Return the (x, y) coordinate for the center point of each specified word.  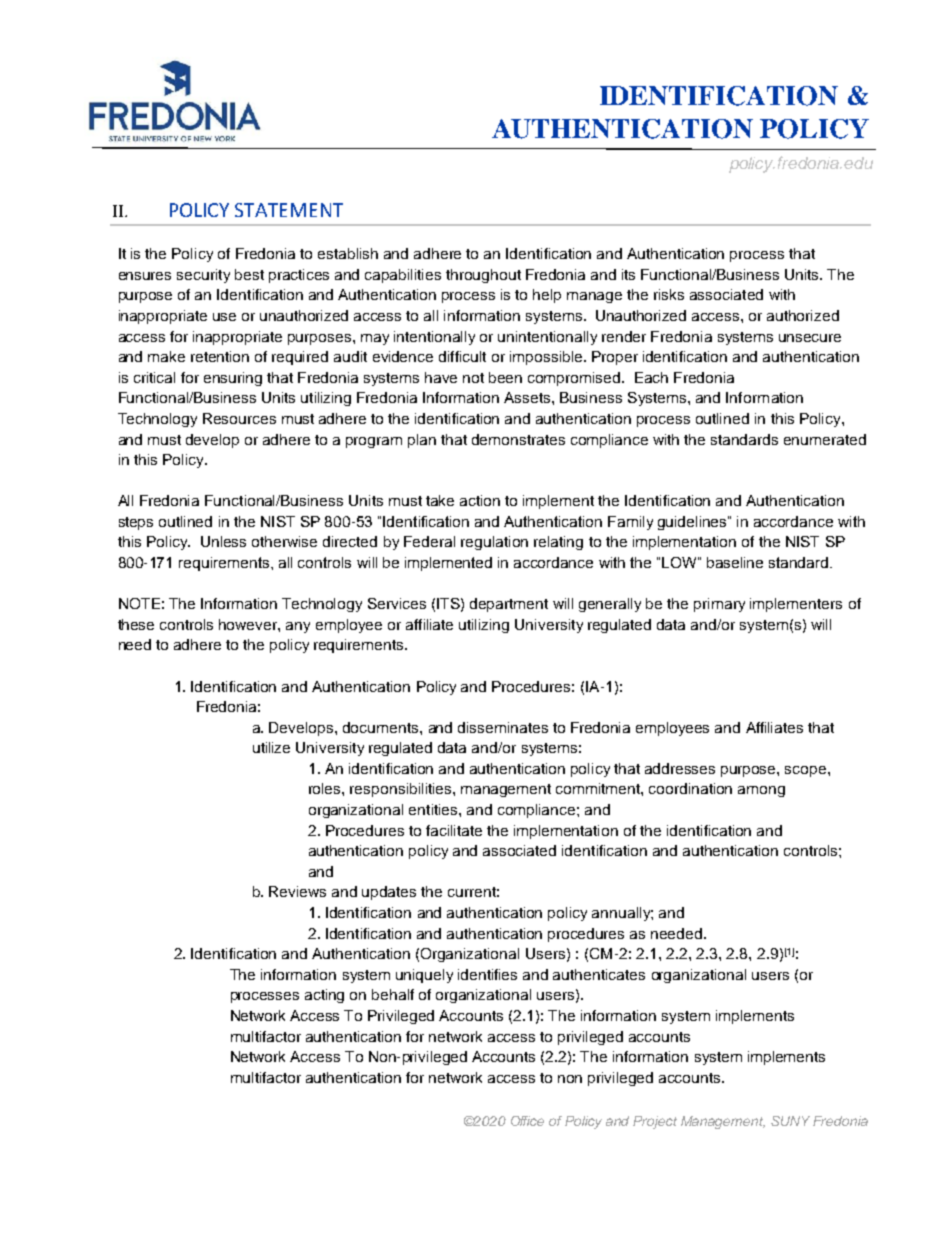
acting (324, 996)
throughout (483, 276)
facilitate (454, 830)
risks (669, 294)
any (298, 627)
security (203, 276)
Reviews (297, 891)
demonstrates (518, 439)
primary (719, 605)
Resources (239, 418)
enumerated (825, 439)
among (761, 791)
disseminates (503, 727)
